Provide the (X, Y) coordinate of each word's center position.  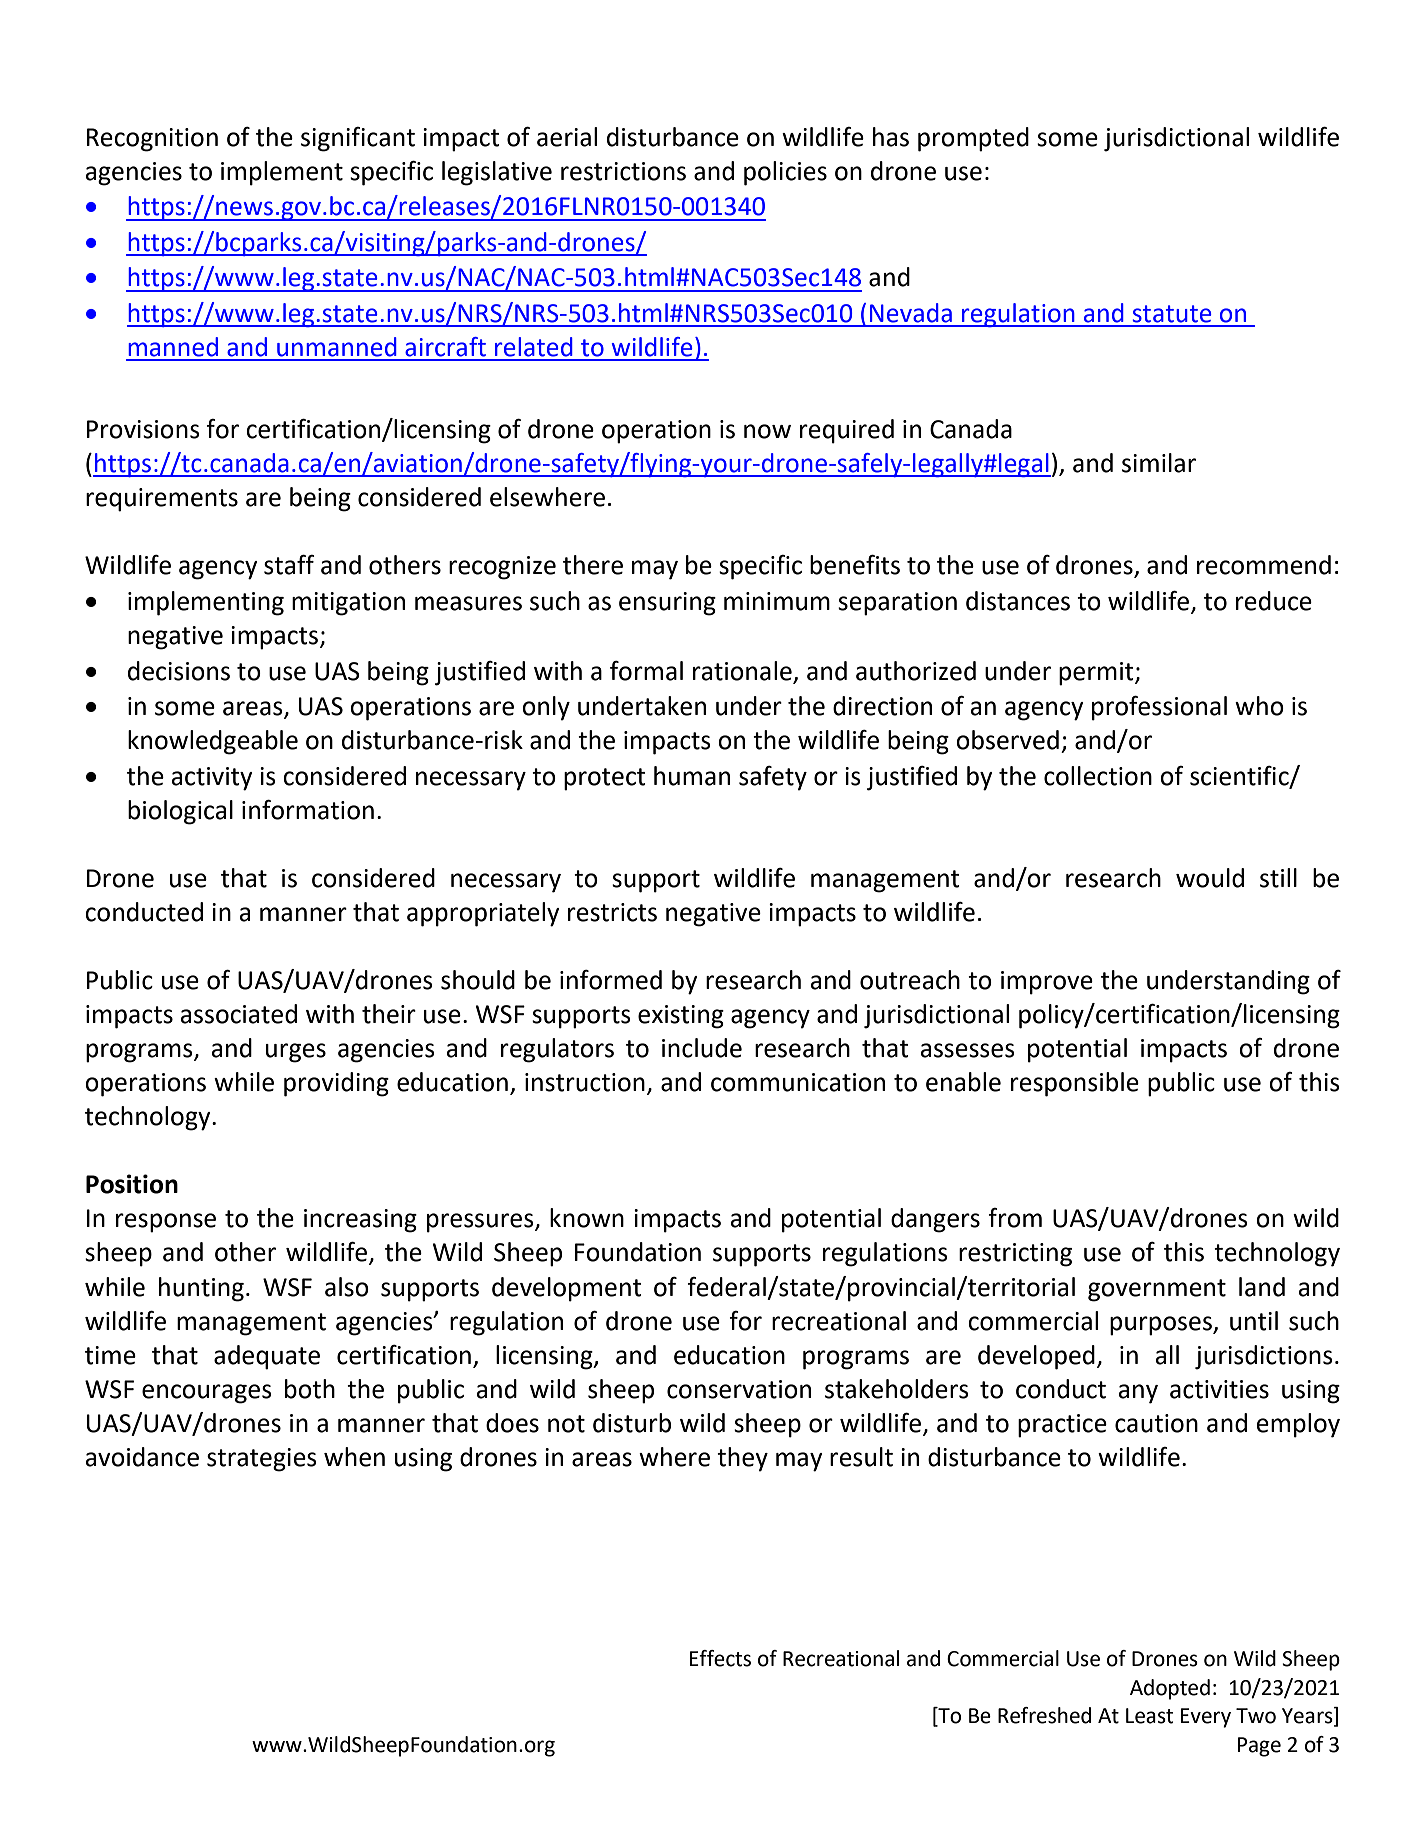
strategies (262, 1460)
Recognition (152, 140)
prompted (973, 139)
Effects (720, 1658)
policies (785, 173)
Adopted (1170, 1689)
